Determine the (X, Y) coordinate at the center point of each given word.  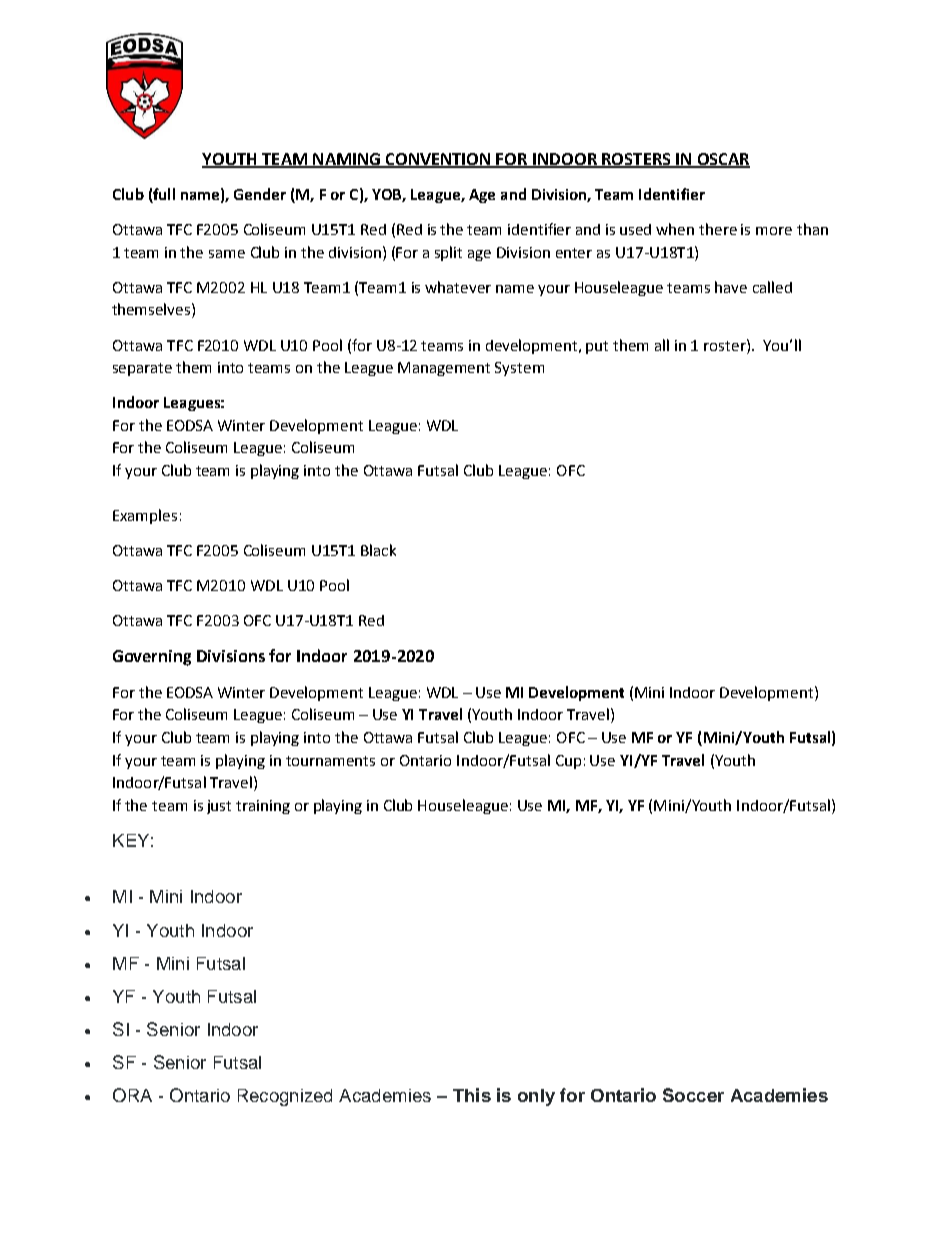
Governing (152, 658)
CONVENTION (438, 160)
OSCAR (722, 160)
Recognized (285, 1097)
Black (378, 550)
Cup (568, 762)
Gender (260, 194)
